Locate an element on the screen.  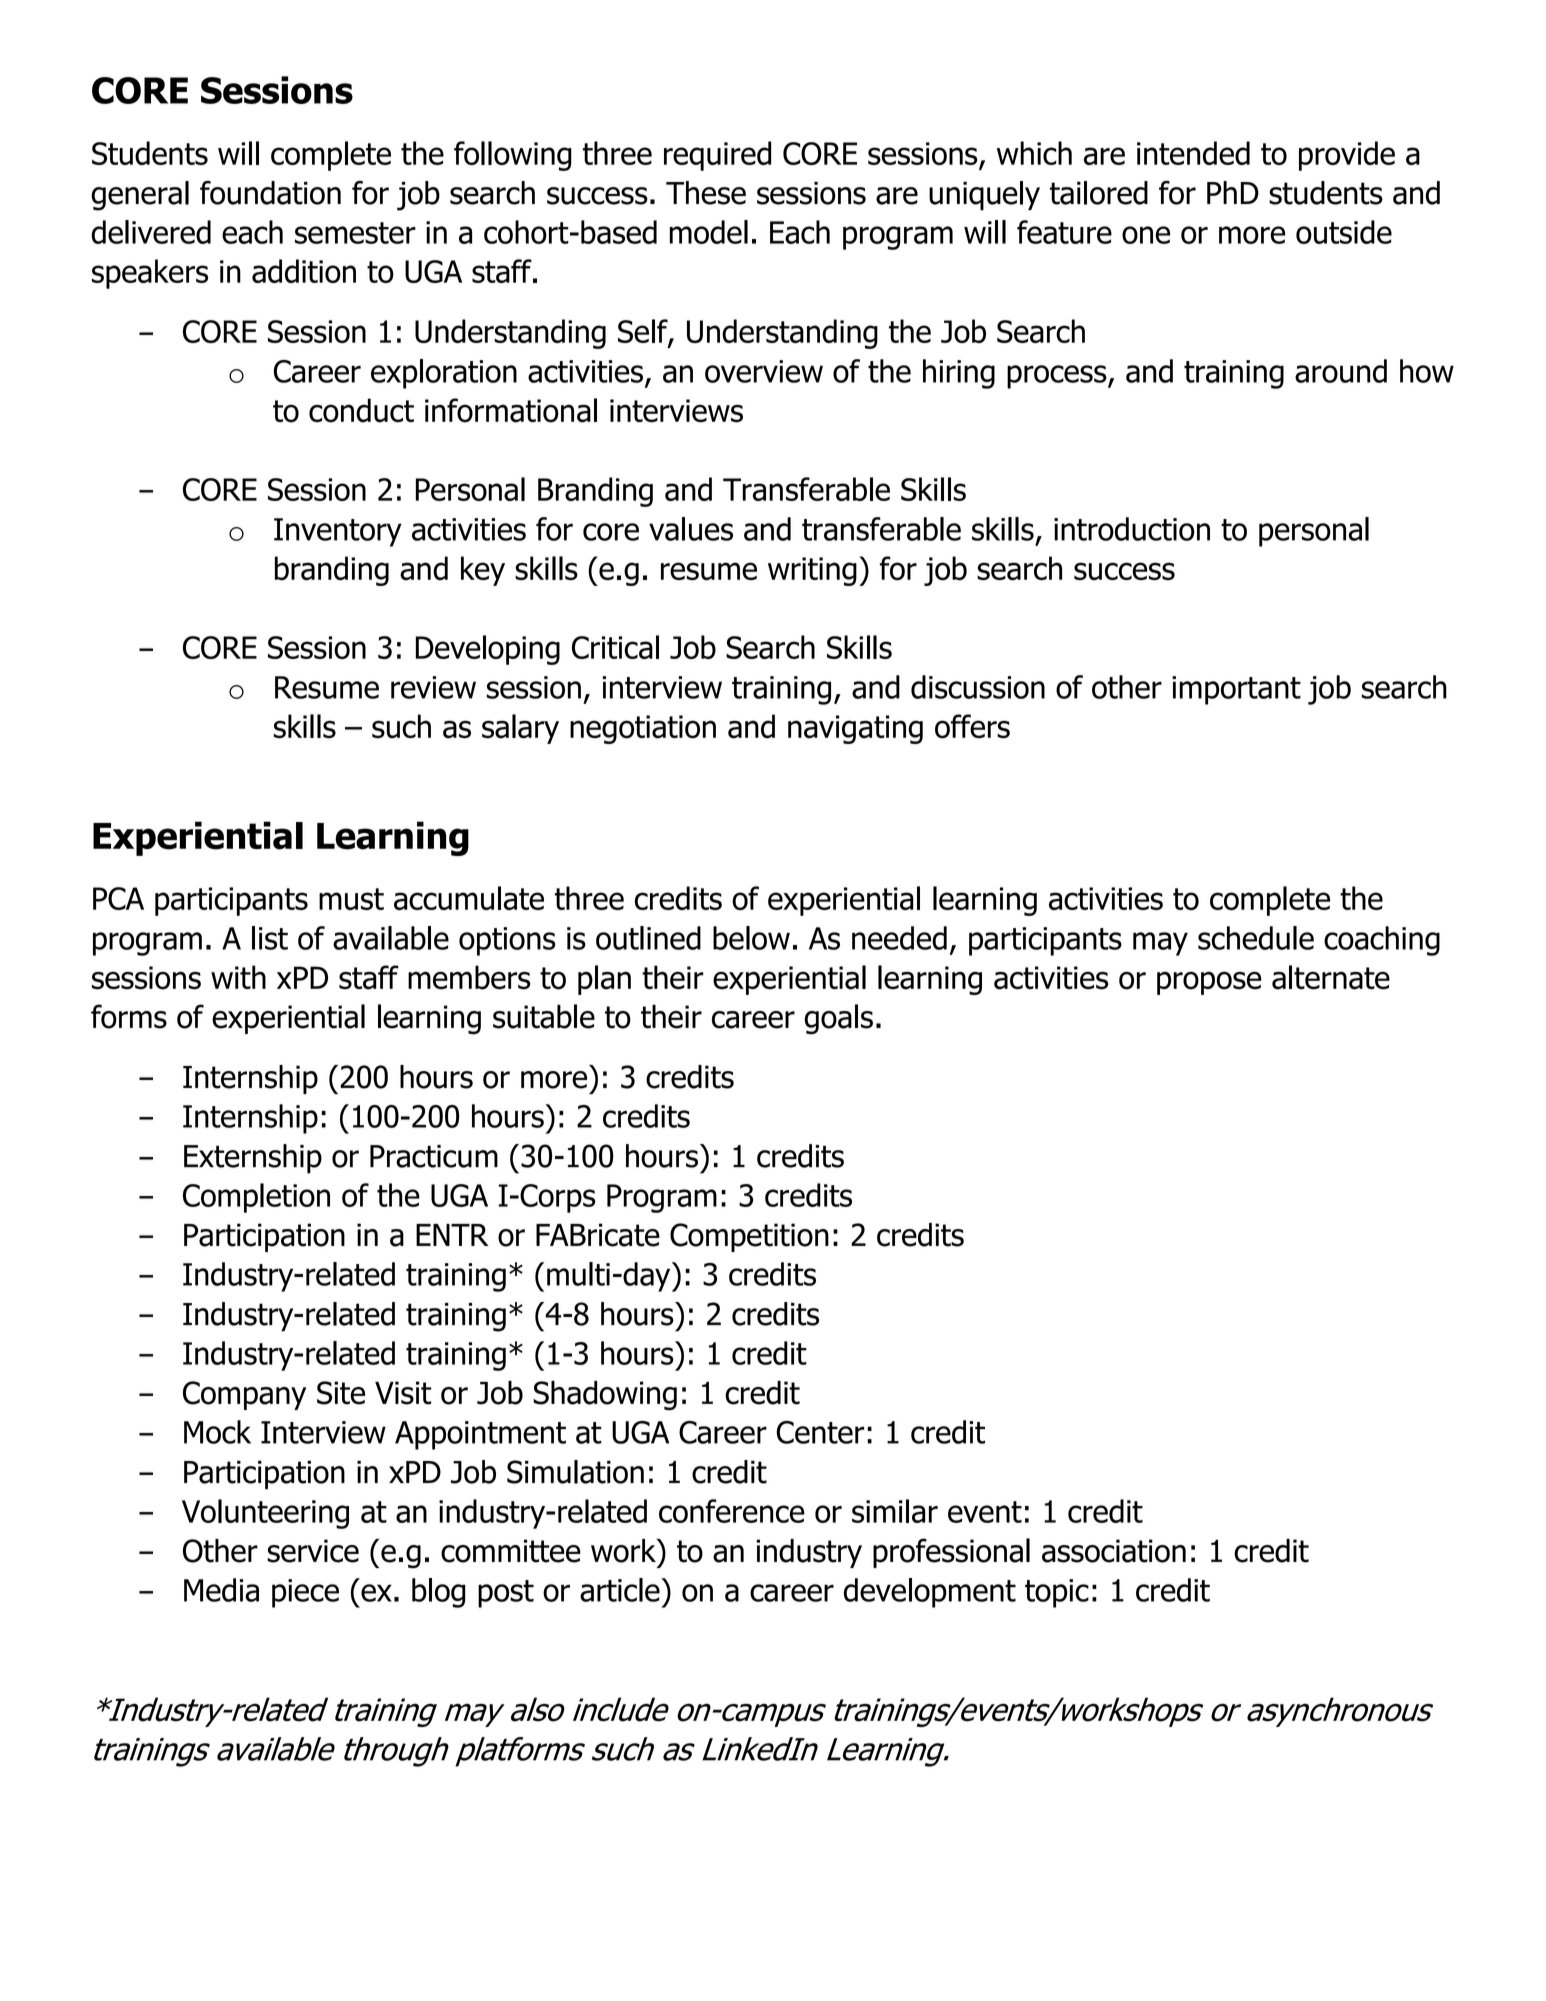
below is located at coordinates (751, 938).
